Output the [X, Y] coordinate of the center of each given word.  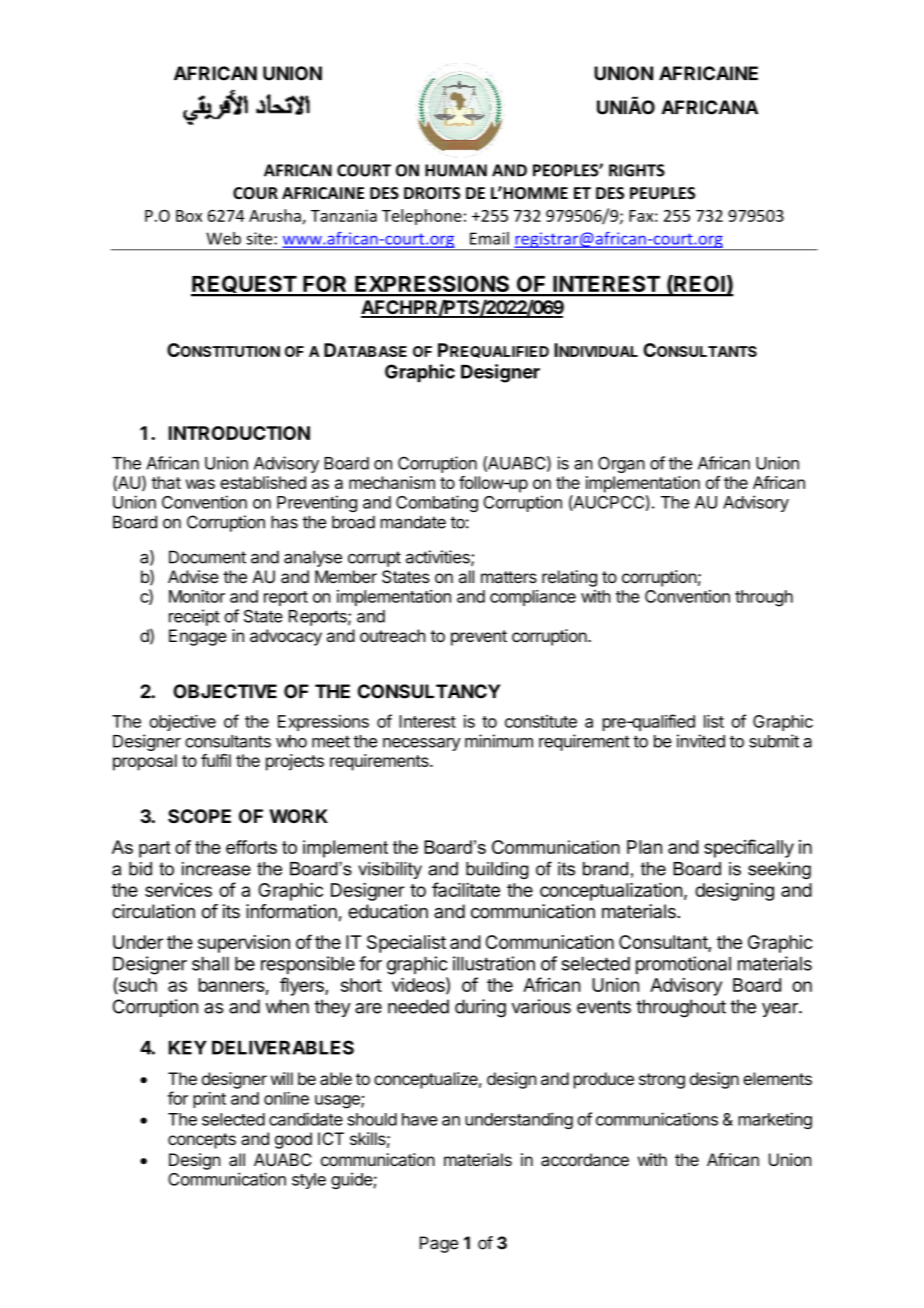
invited [701, 741]
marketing [775, 1120]
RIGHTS [637, 170]
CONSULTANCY [429, 691]
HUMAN [456, 170]
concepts [202, 1141]
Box [189, 216]
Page [439, 1244]
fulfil [216, 760]
